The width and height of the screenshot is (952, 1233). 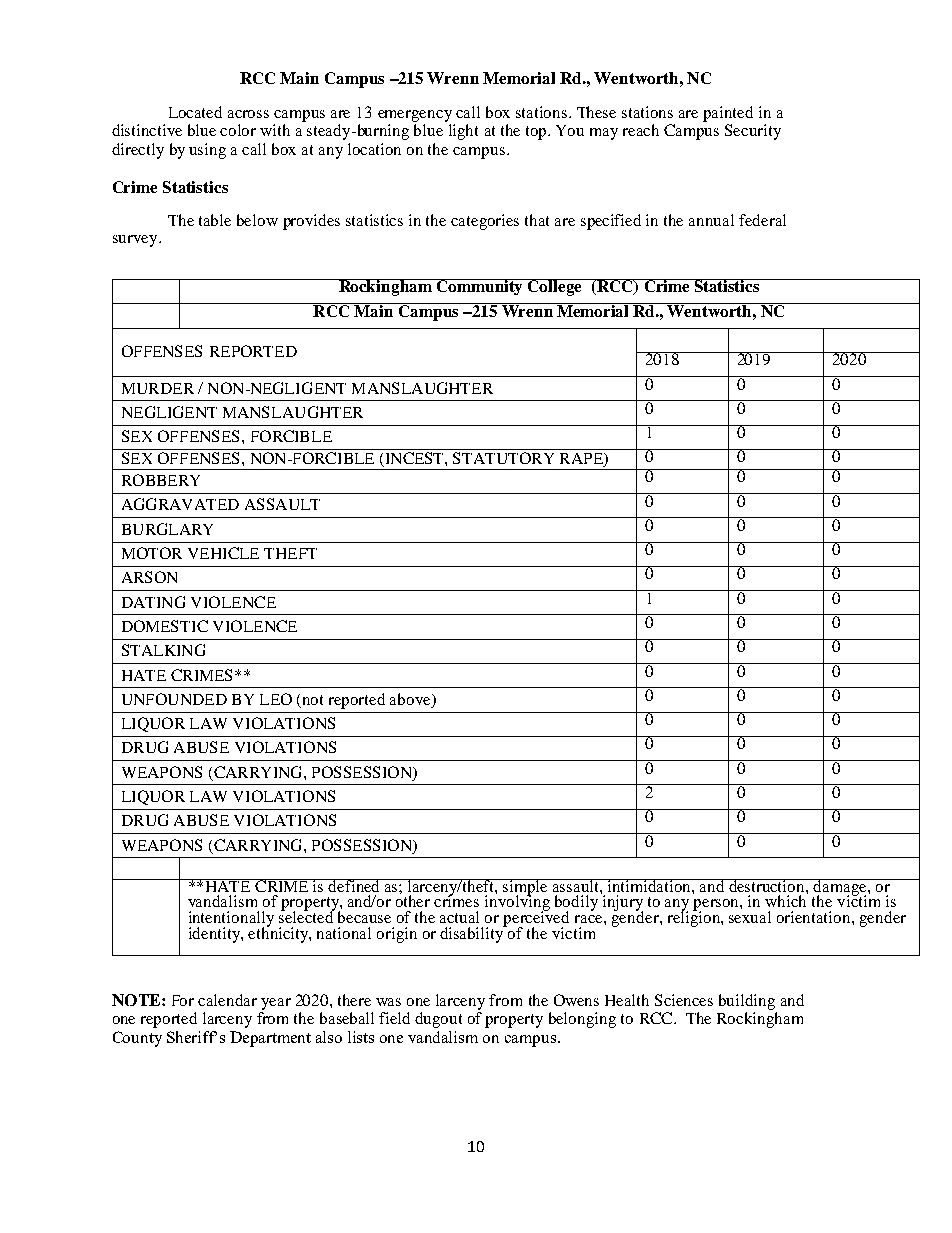 What do you see at coordinates (753, 132) in the screenshot?
I see `Security` at bounding box center [753, 132].
